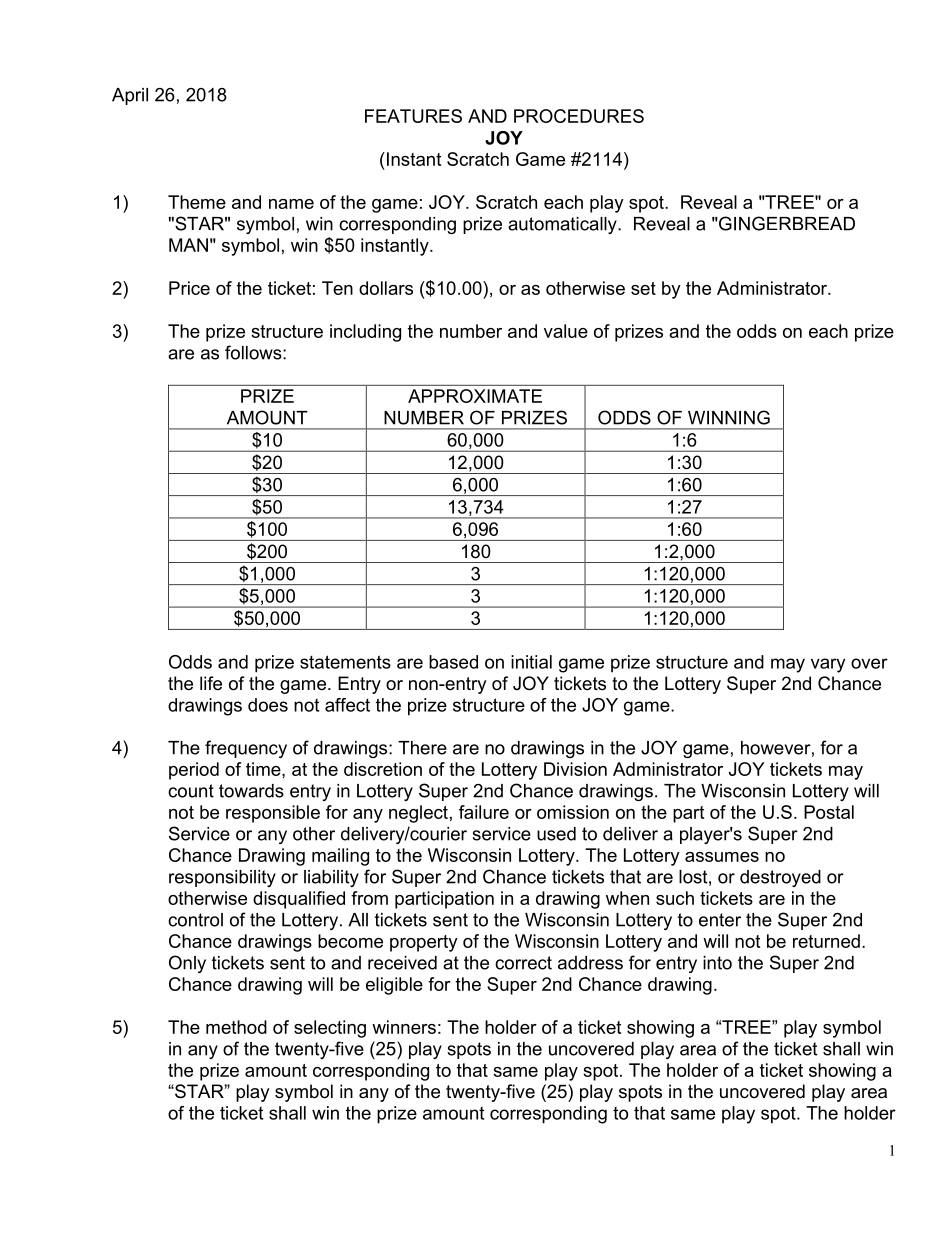 The height and width of the screenshot is (1233, 952). I want to click on assumes, so click(722, 857).
